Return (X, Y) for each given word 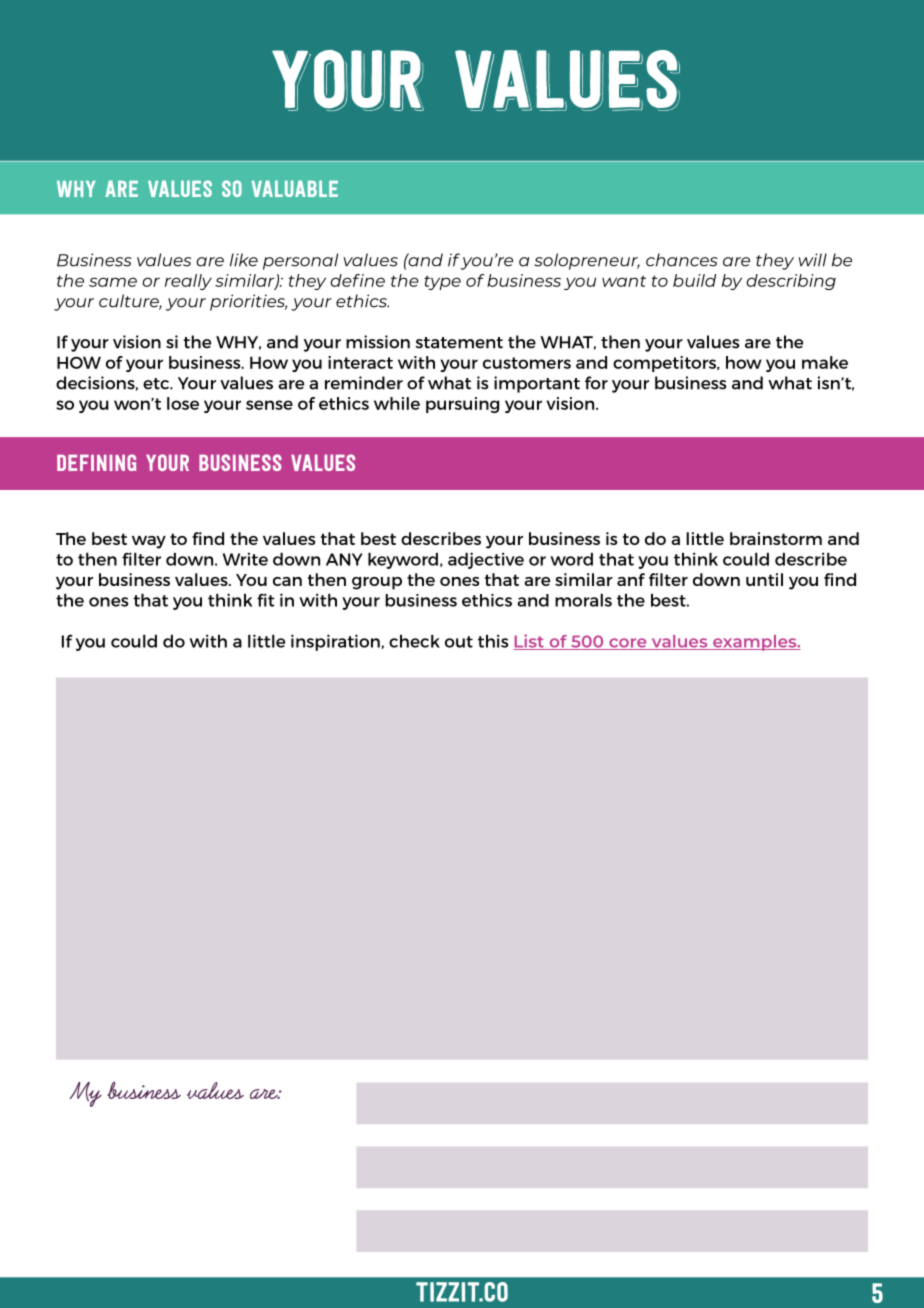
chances (682, 260)
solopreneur (587, 261)
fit (266, 600)
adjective (486, 560)
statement (459, 343)
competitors (665, 364)
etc (157, 384)
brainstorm (776, 538)
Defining (96, 462)
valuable (295, 188)
